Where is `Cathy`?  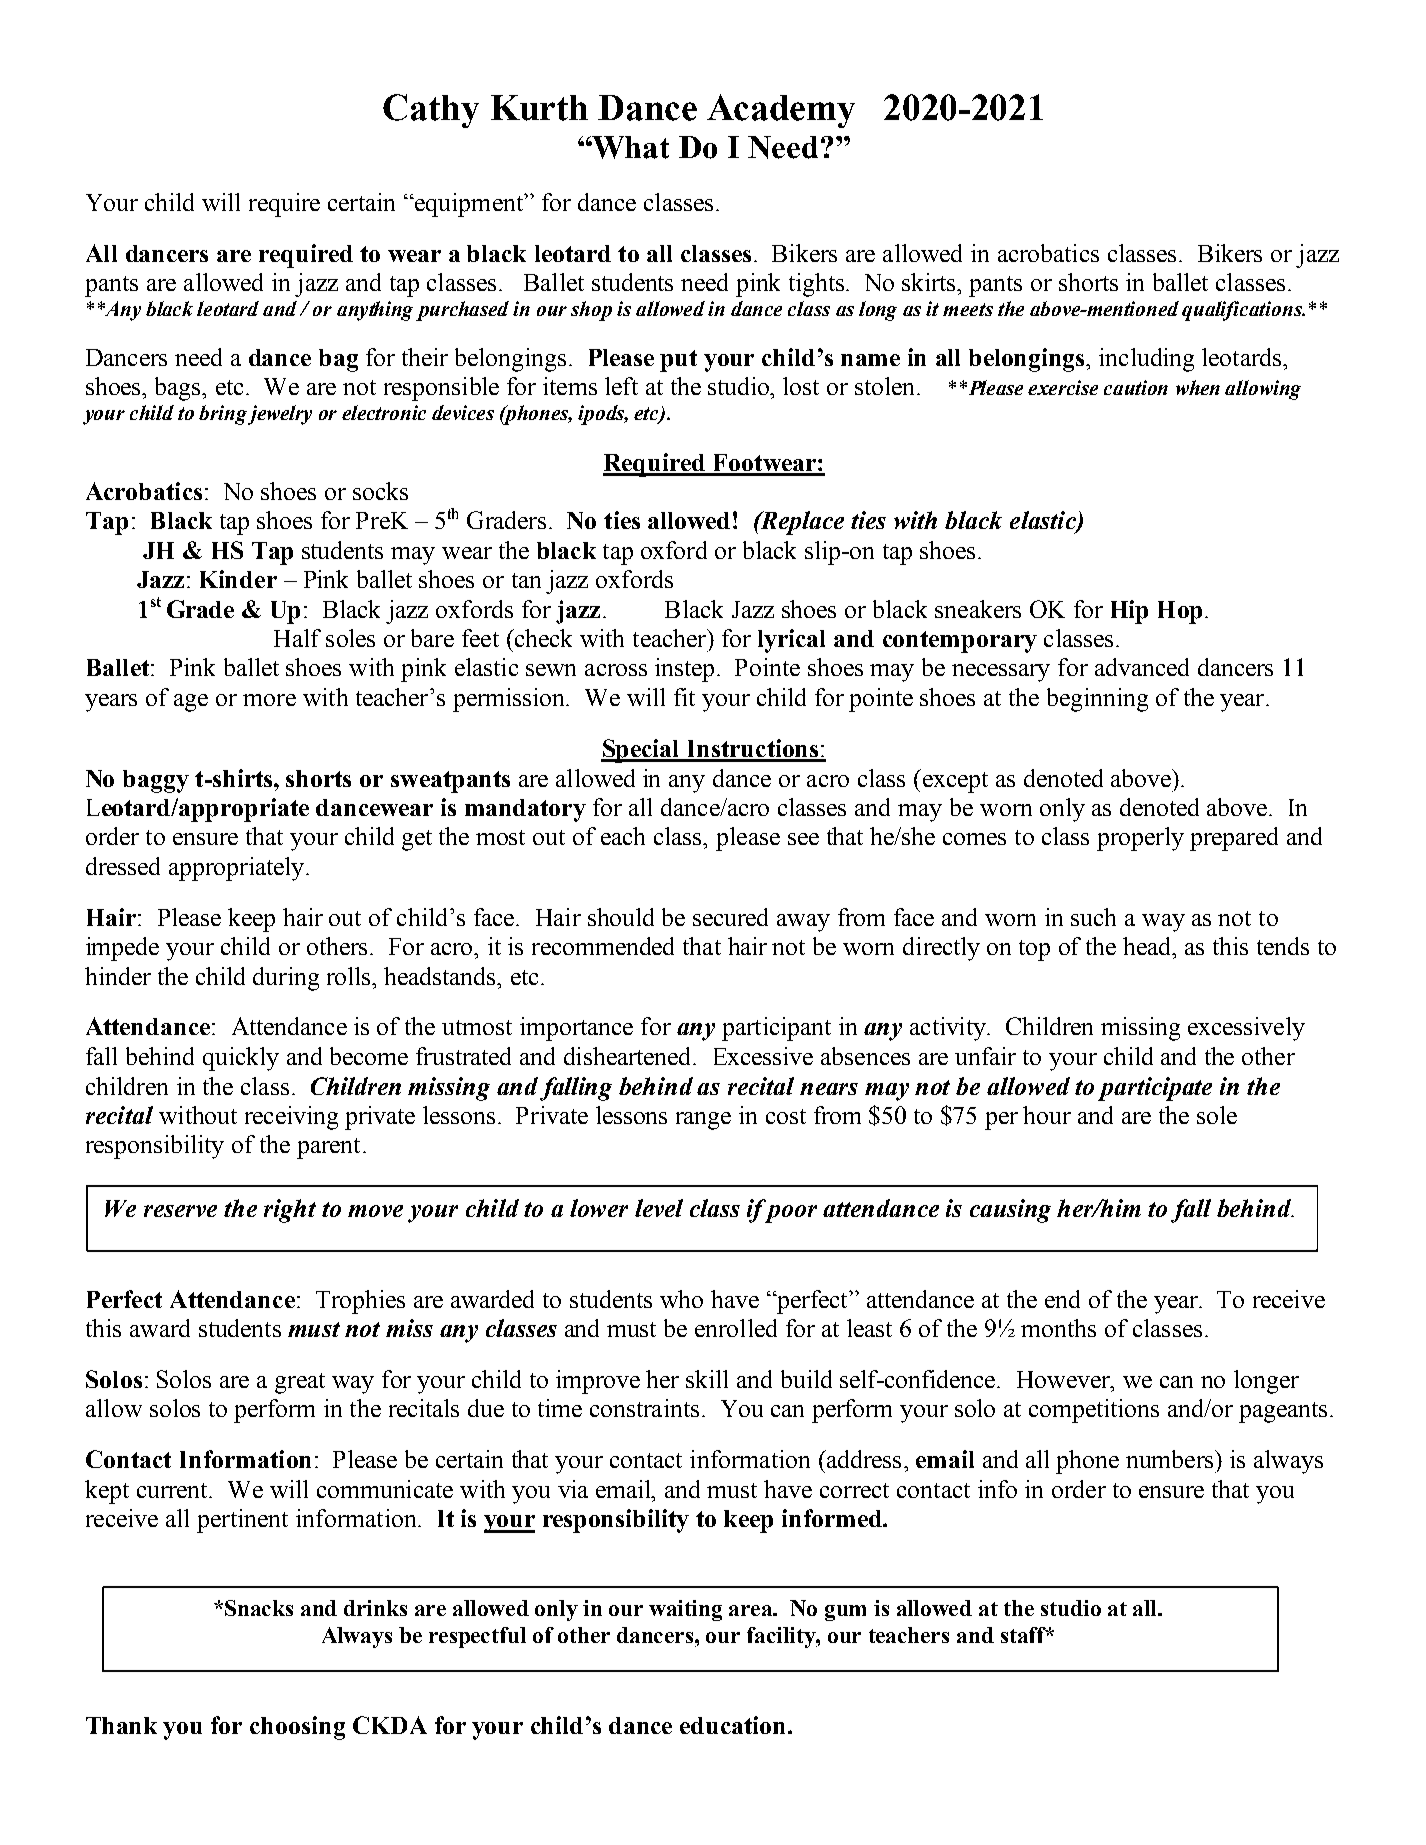 Cathy is located at coordinates (431, 111).
